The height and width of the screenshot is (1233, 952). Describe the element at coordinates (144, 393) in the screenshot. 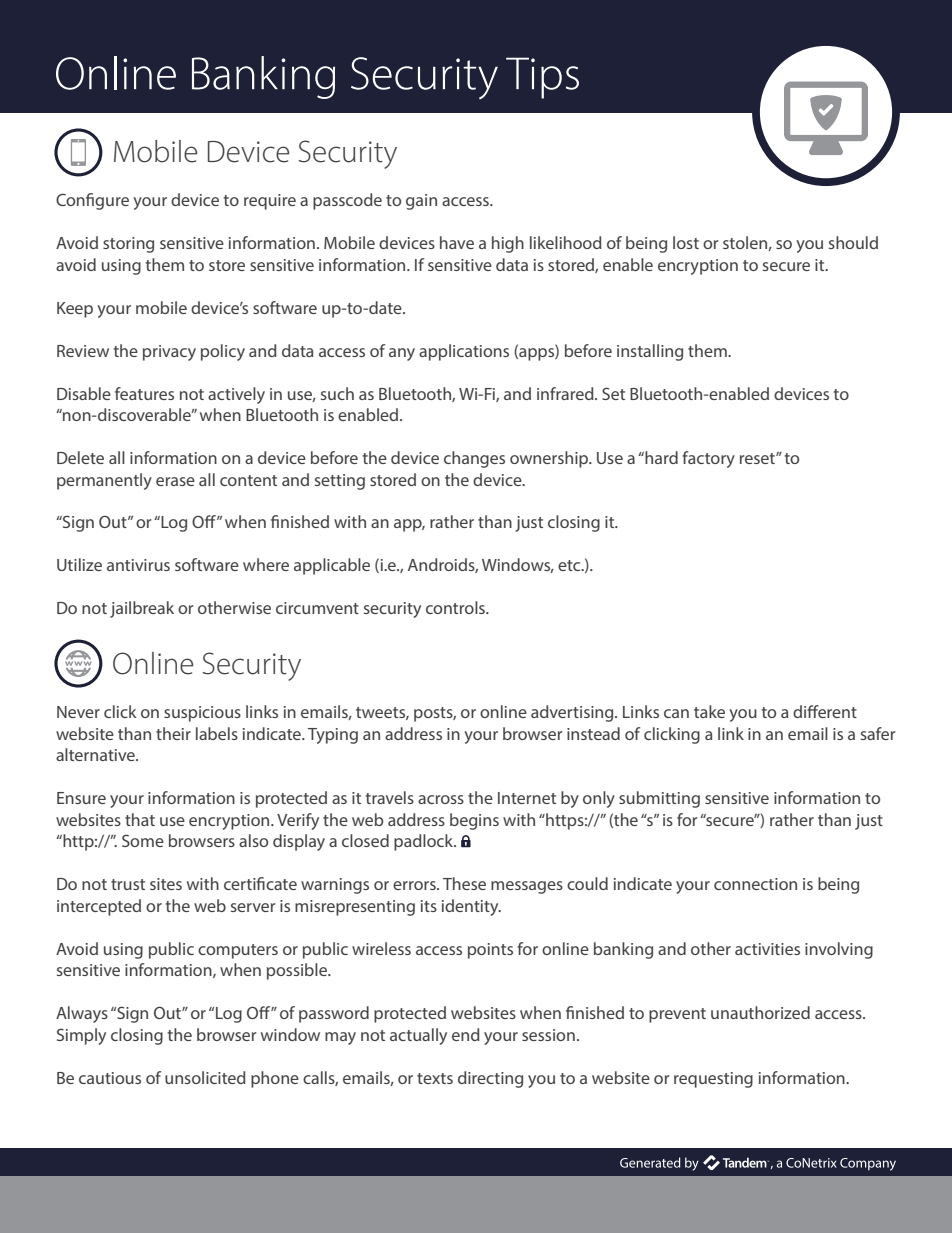

I see `features` at that location.
